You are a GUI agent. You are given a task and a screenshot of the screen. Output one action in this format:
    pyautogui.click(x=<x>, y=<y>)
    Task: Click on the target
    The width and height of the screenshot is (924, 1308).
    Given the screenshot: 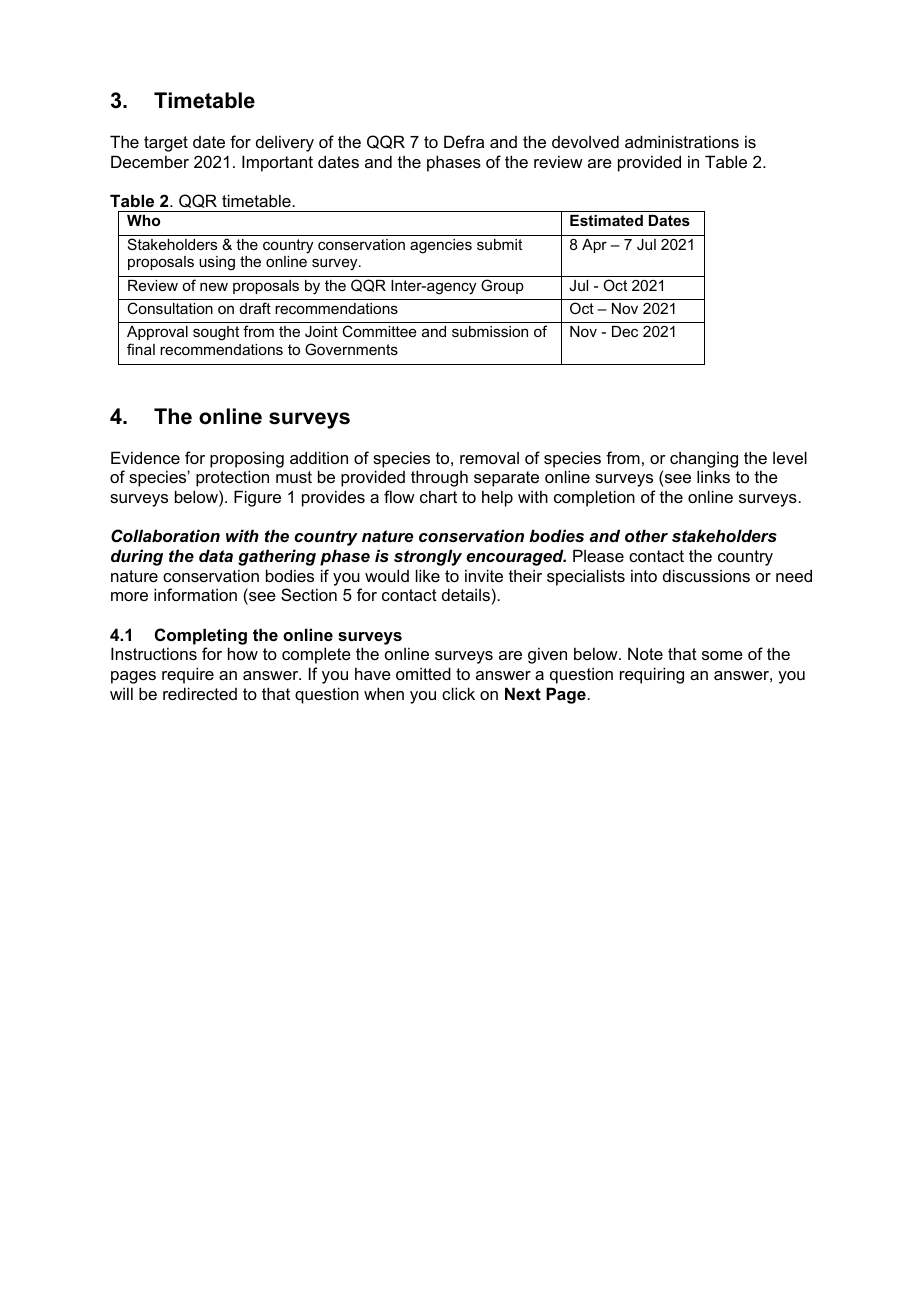 What is the action you would take?
    pyautogui.click(x=166, y=144)
